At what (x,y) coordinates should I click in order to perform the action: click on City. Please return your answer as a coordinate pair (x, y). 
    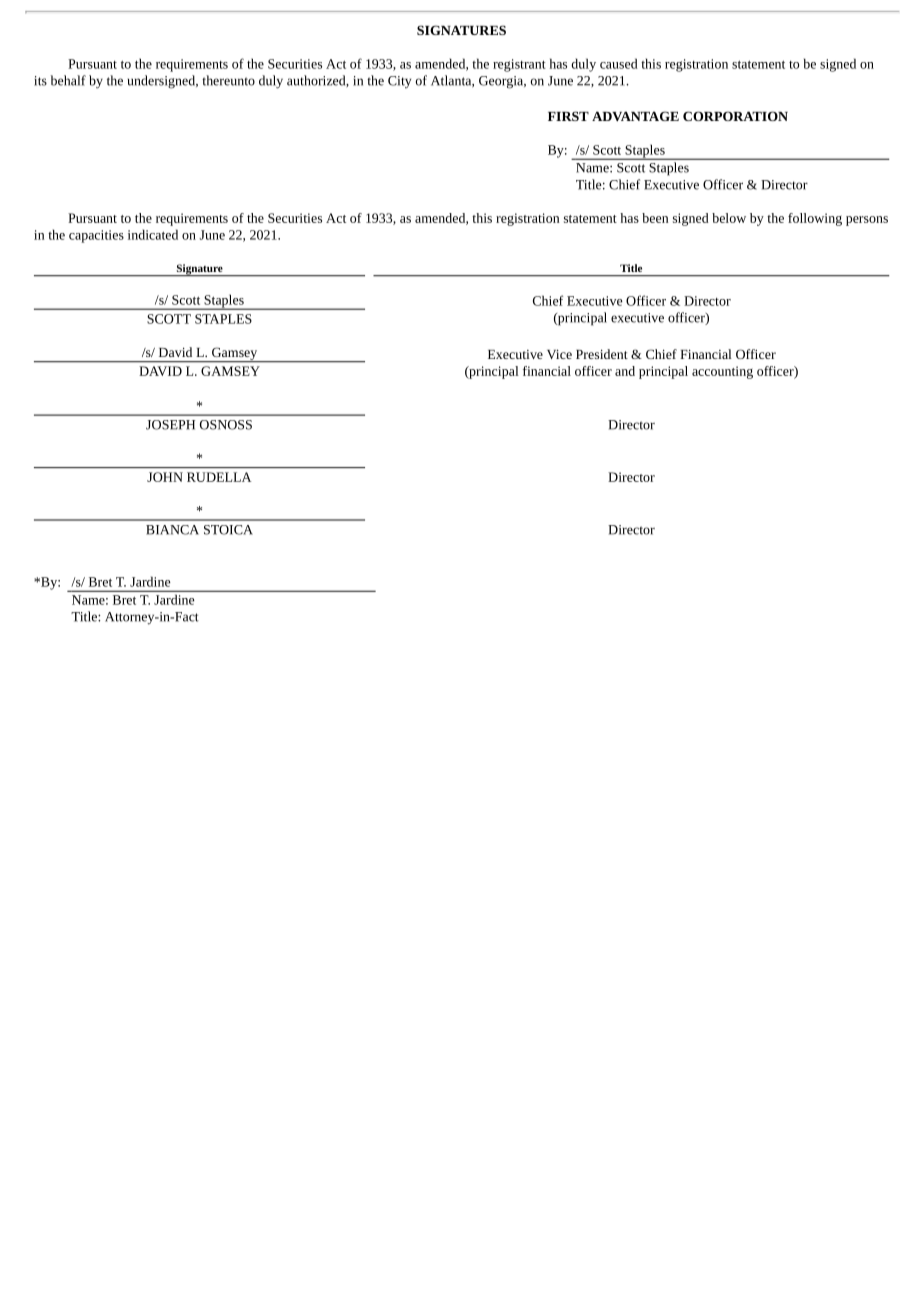
    Looking at the image, I should click on (399, 82).
